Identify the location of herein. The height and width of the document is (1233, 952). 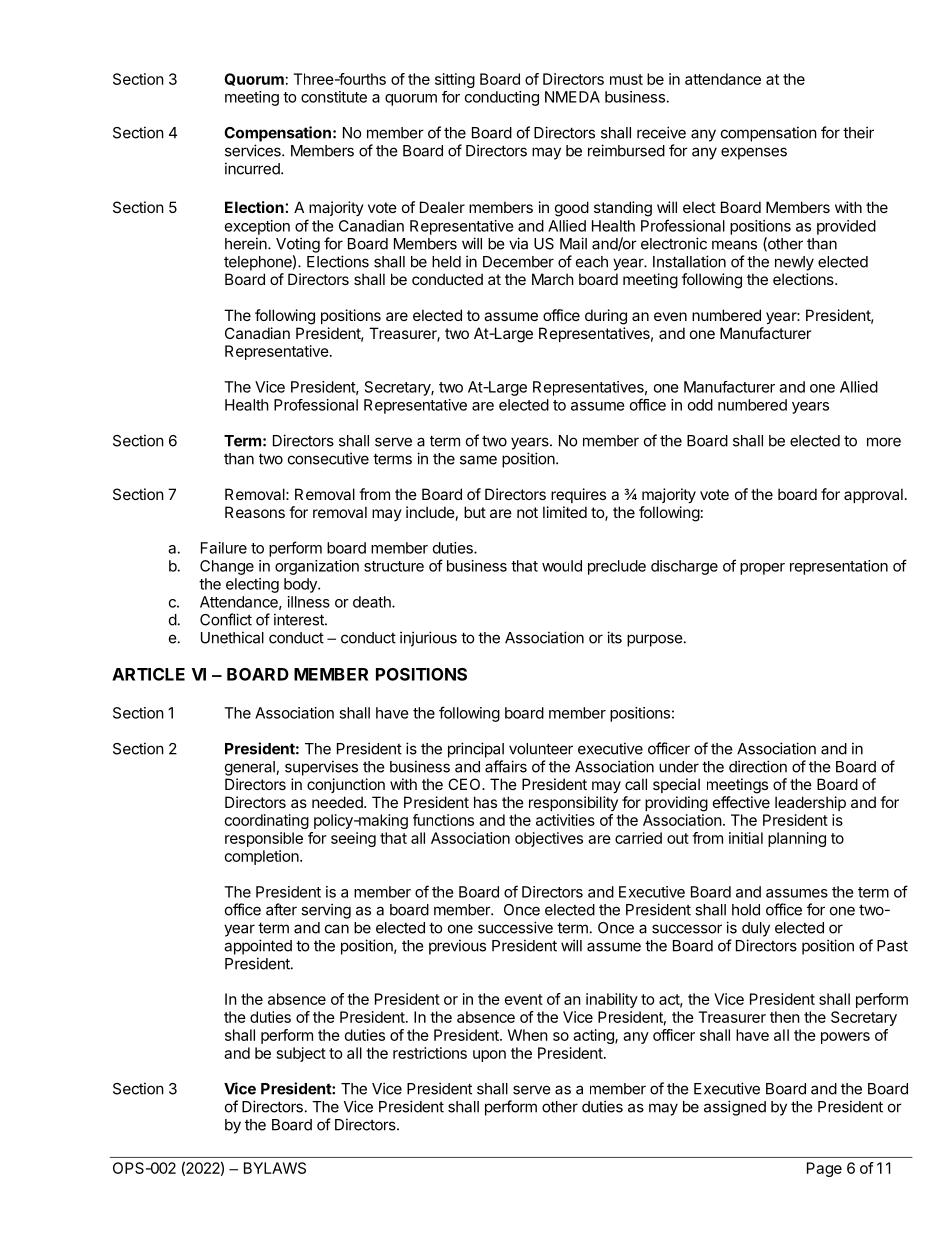
(247, 243).
